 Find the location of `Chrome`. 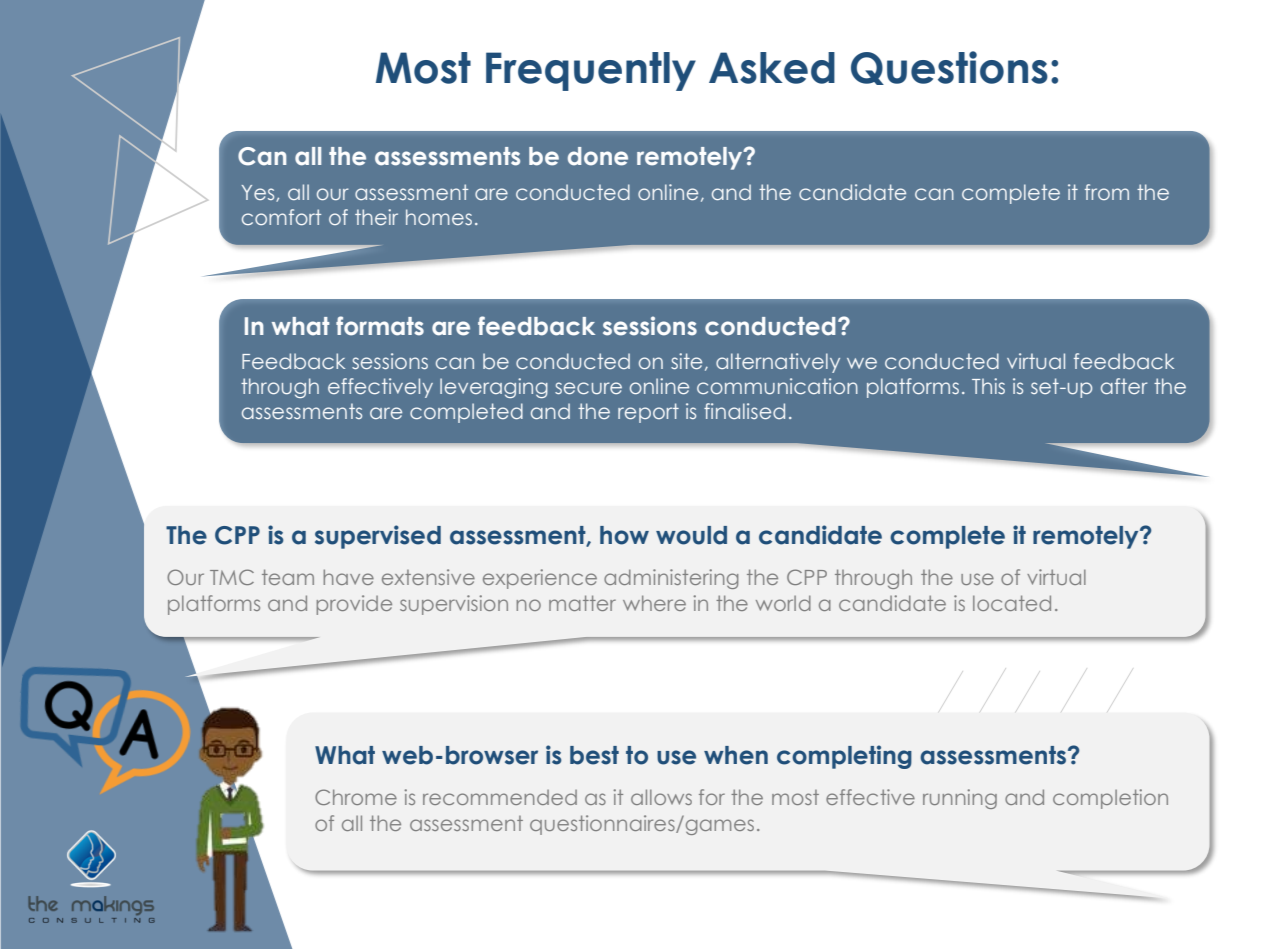

Chrome is located at coordinates (356, 797).
